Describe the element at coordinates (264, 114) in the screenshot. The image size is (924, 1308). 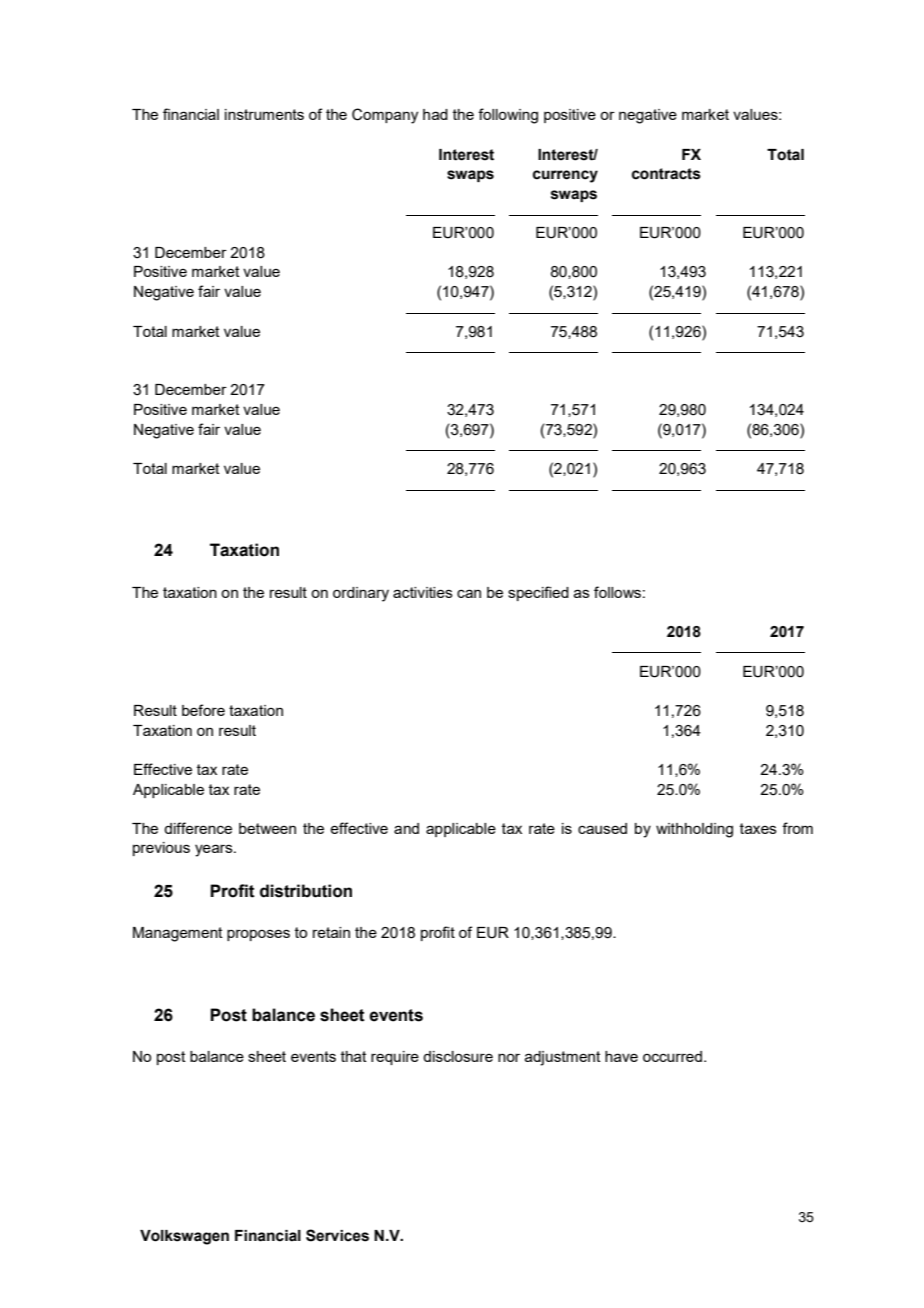
I see `instruments` at that location.
